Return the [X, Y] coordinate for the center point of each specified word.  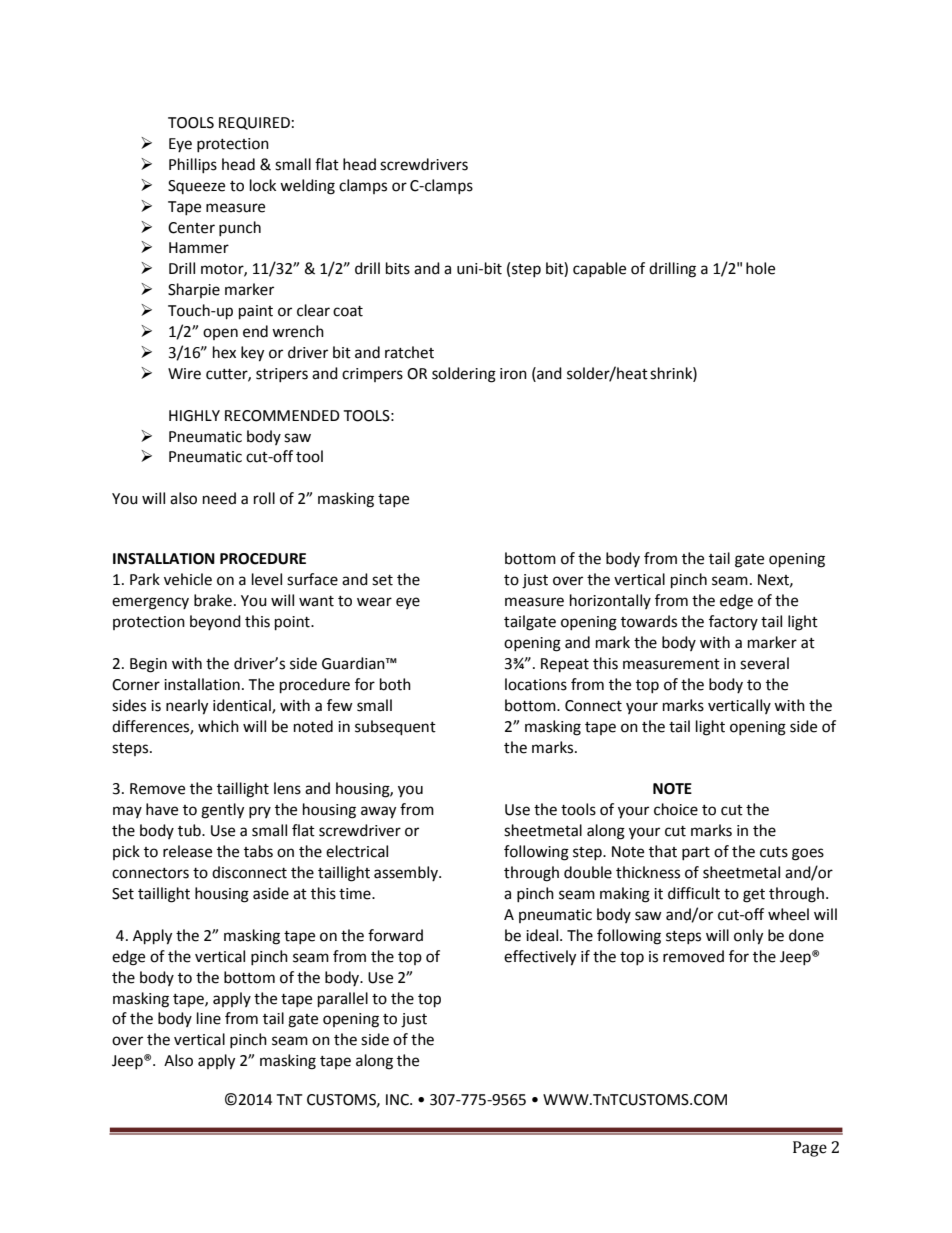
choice [676, 809]
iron [513, 374]
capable [599, 269]
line [209, 1018]
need [219, 498]
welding [307, 187]
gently [222, 811]
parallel [343, 1000]
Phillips [193, 165]
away [378, 812]
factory [733, 622]
